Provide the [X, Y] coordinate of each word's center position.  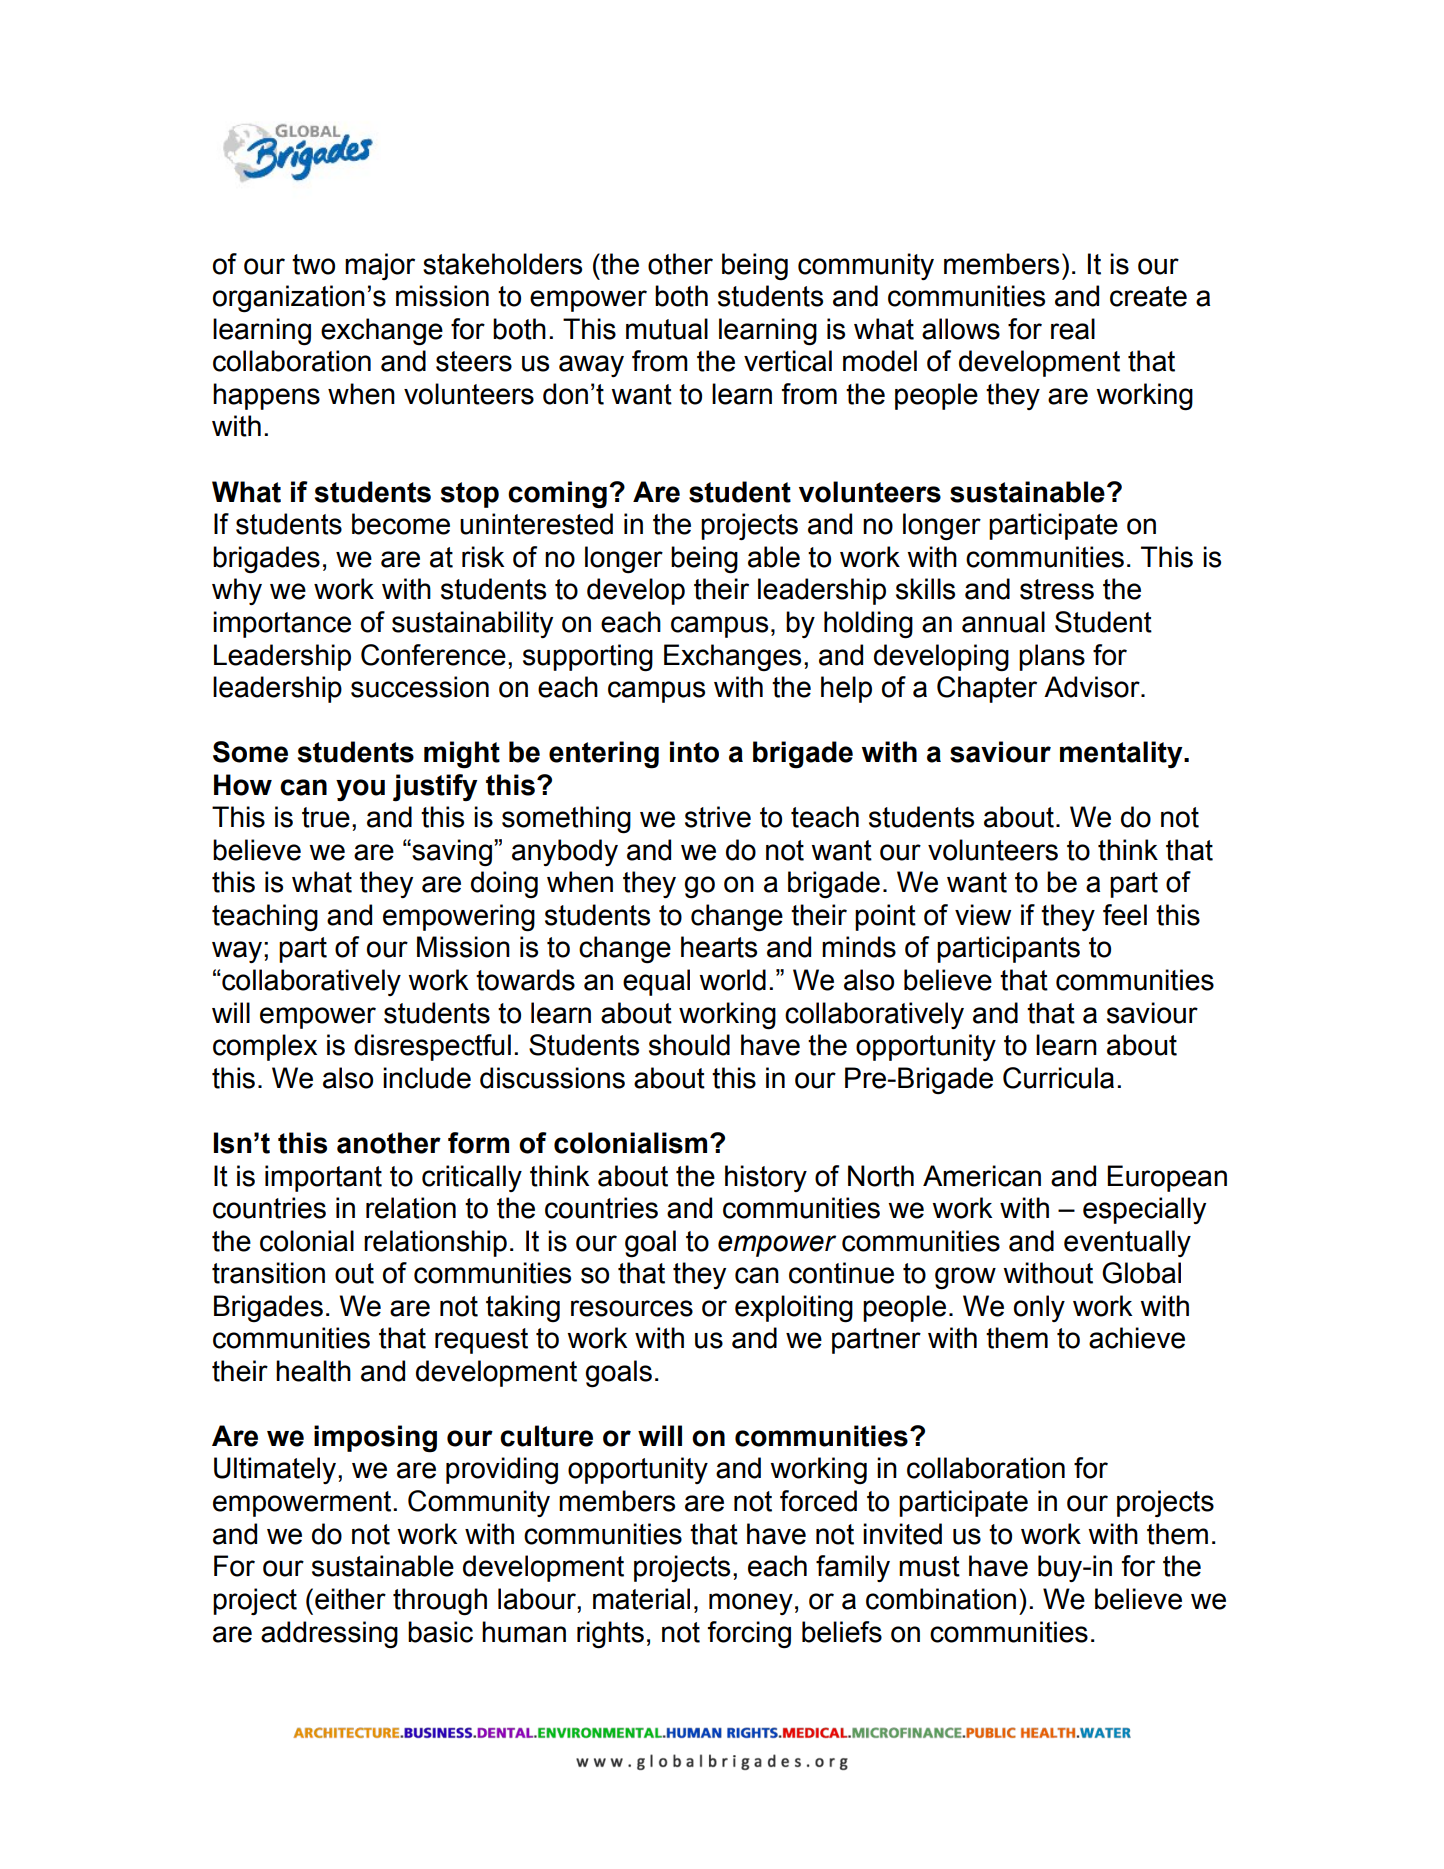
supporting [588, 658]
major [380, 266]
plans [1052, 657]
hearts [719, 947]
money [751, 1604]
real [1073, 329]
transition [268, 1273]
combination [941, 1599]
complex [265, 1047]
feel [1125, 915]
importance [282, 624]
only [1039, 1308]
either [350, 1599]
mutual [667, 329]
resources [632, 1308]
